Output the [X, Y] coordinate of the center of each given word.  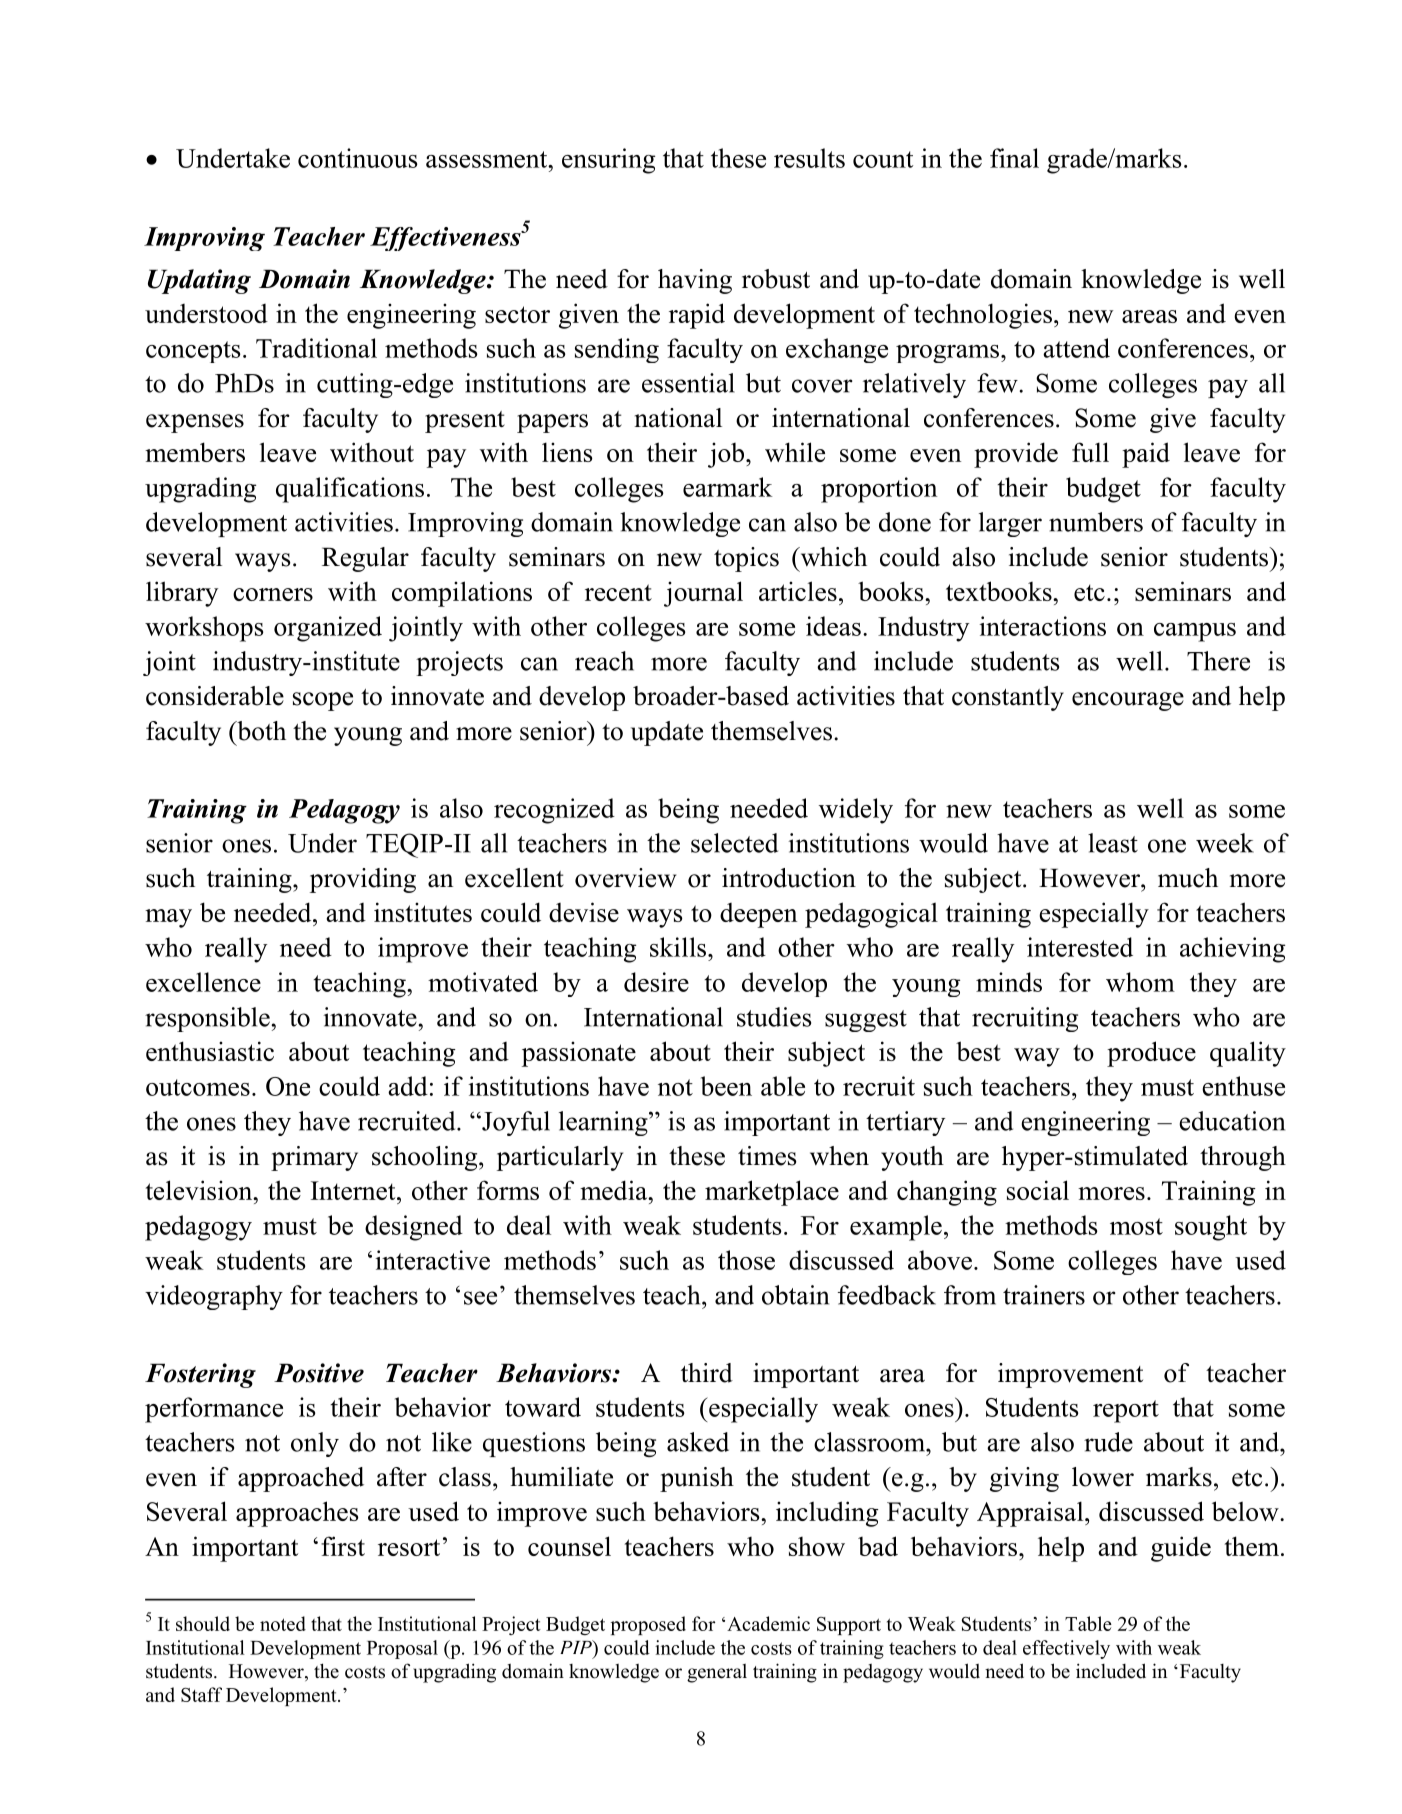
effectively [1066, 1649]
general [717, 1673]
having [695, 281]
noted [283, 1623]
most [1136, 1226]
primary [314, 1158]
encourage [1128, 701]
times [767, 1156]
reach [604, 661]
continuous [358, 158]
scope [323, 701]
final [1014, 158]
